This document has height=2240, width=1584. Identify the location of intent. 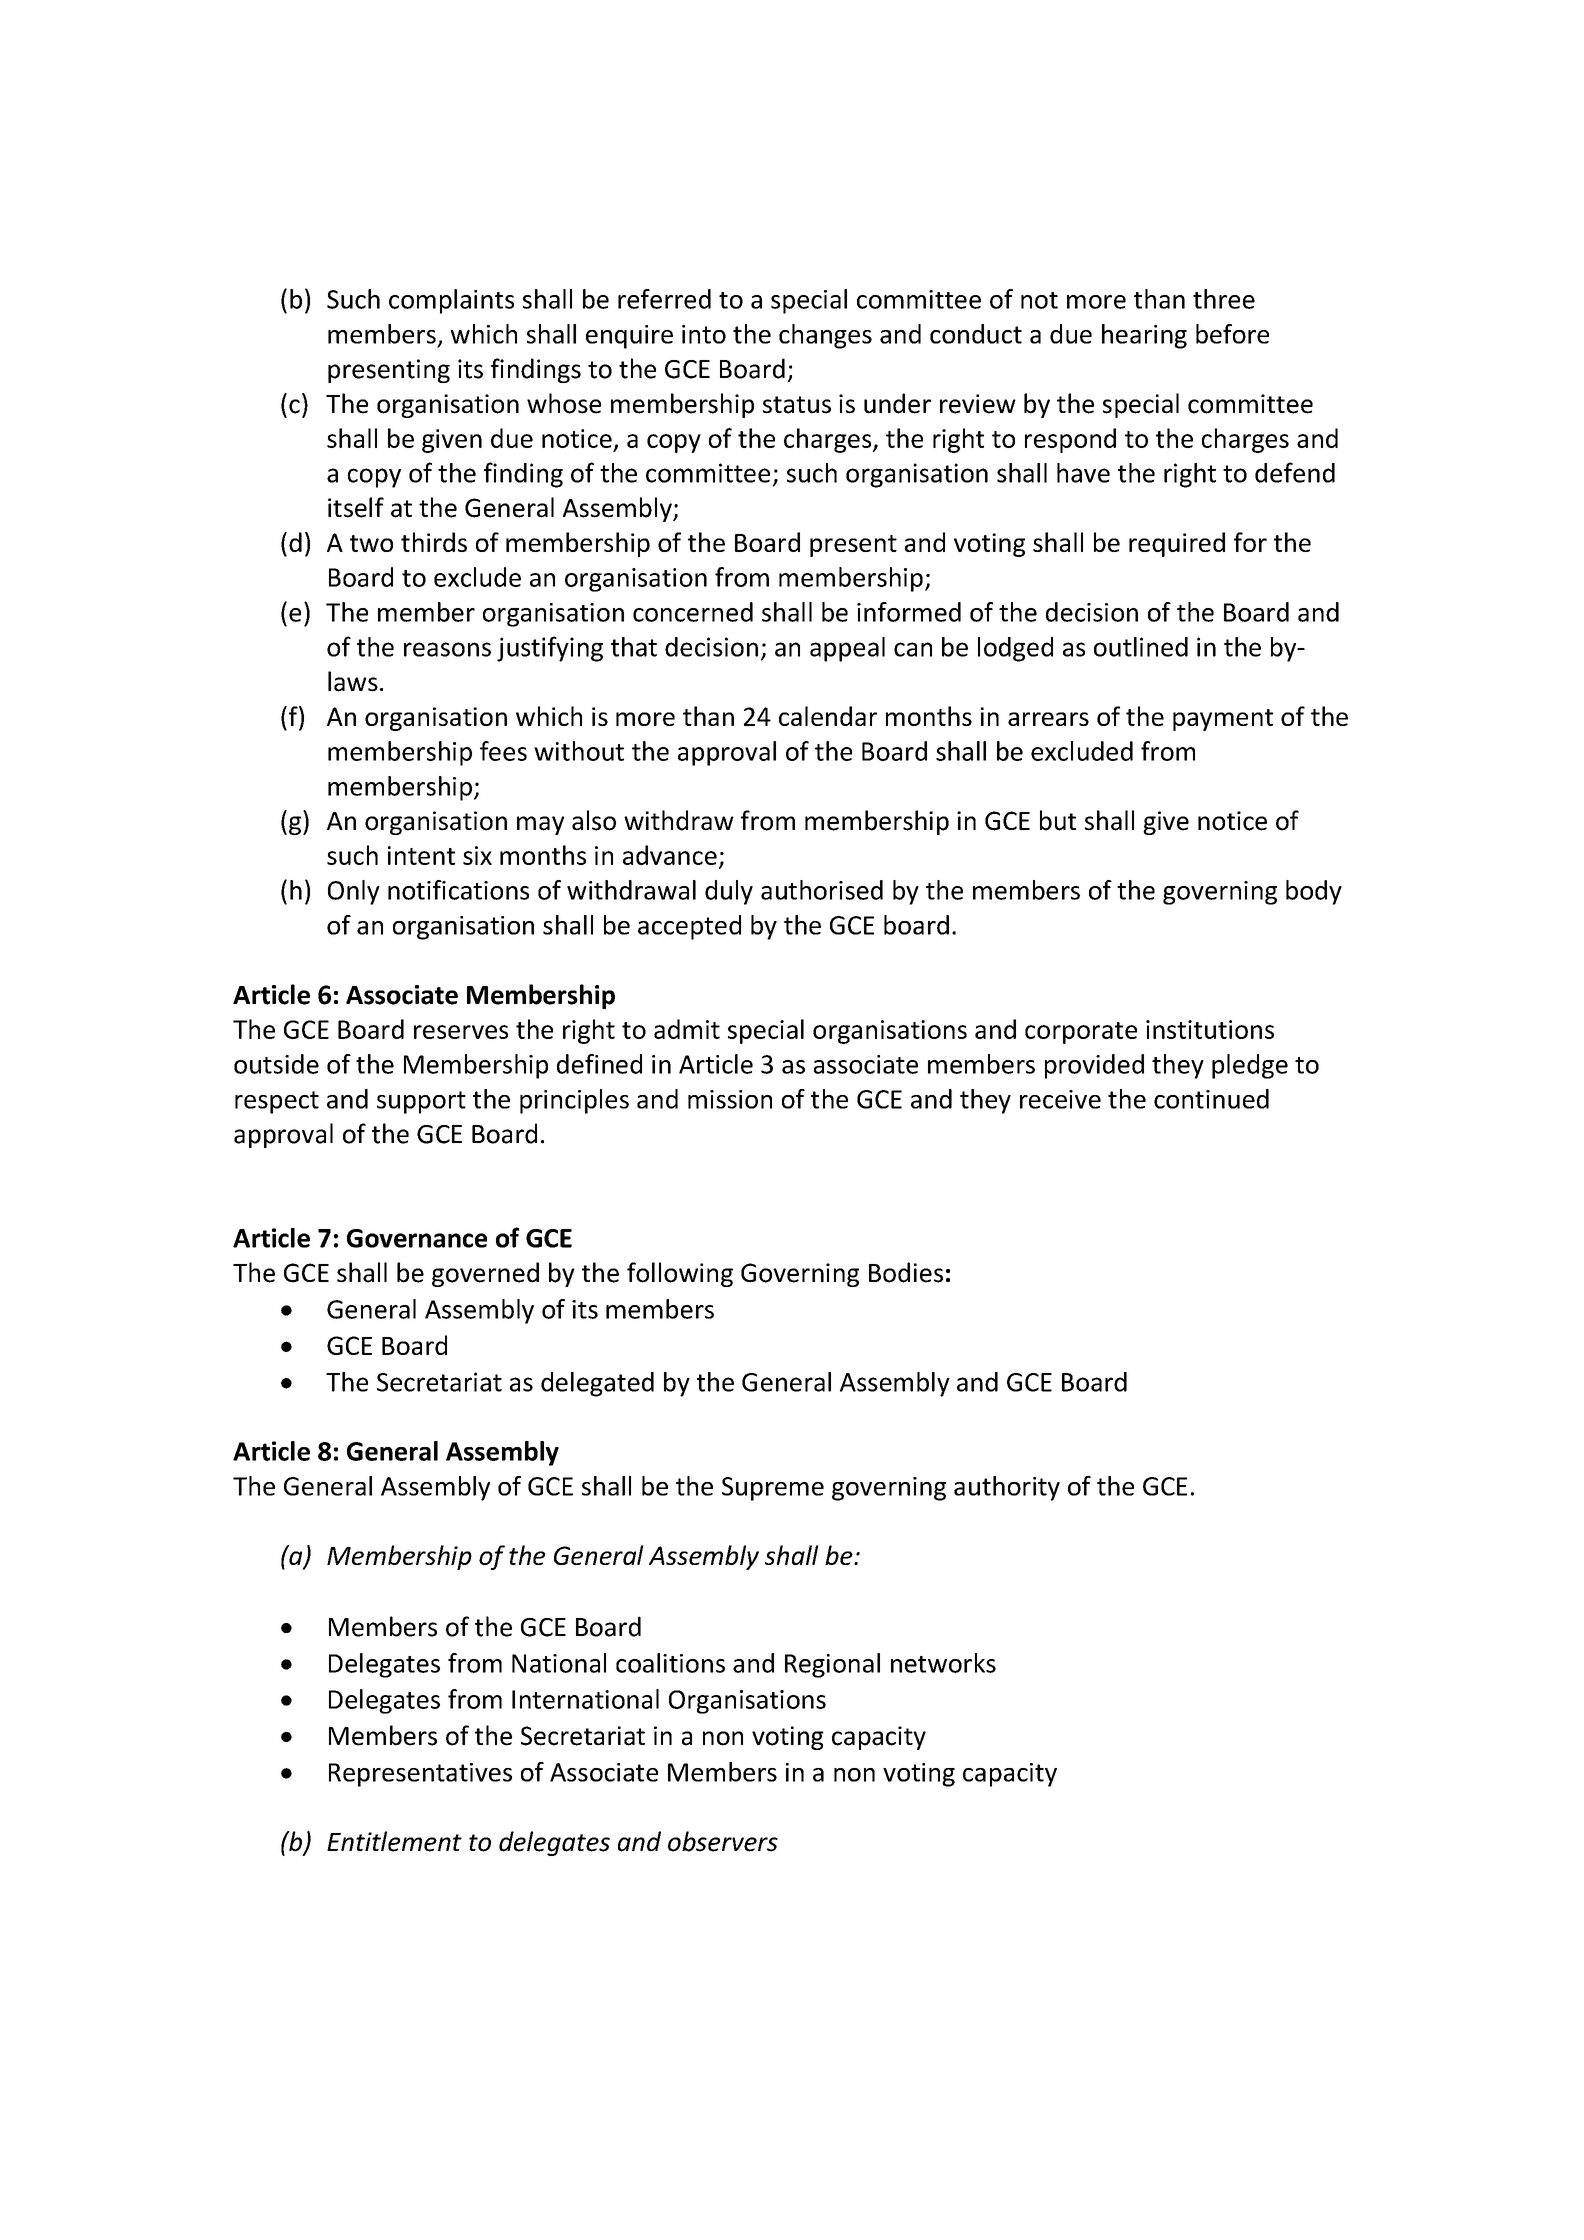
(421, 855).
